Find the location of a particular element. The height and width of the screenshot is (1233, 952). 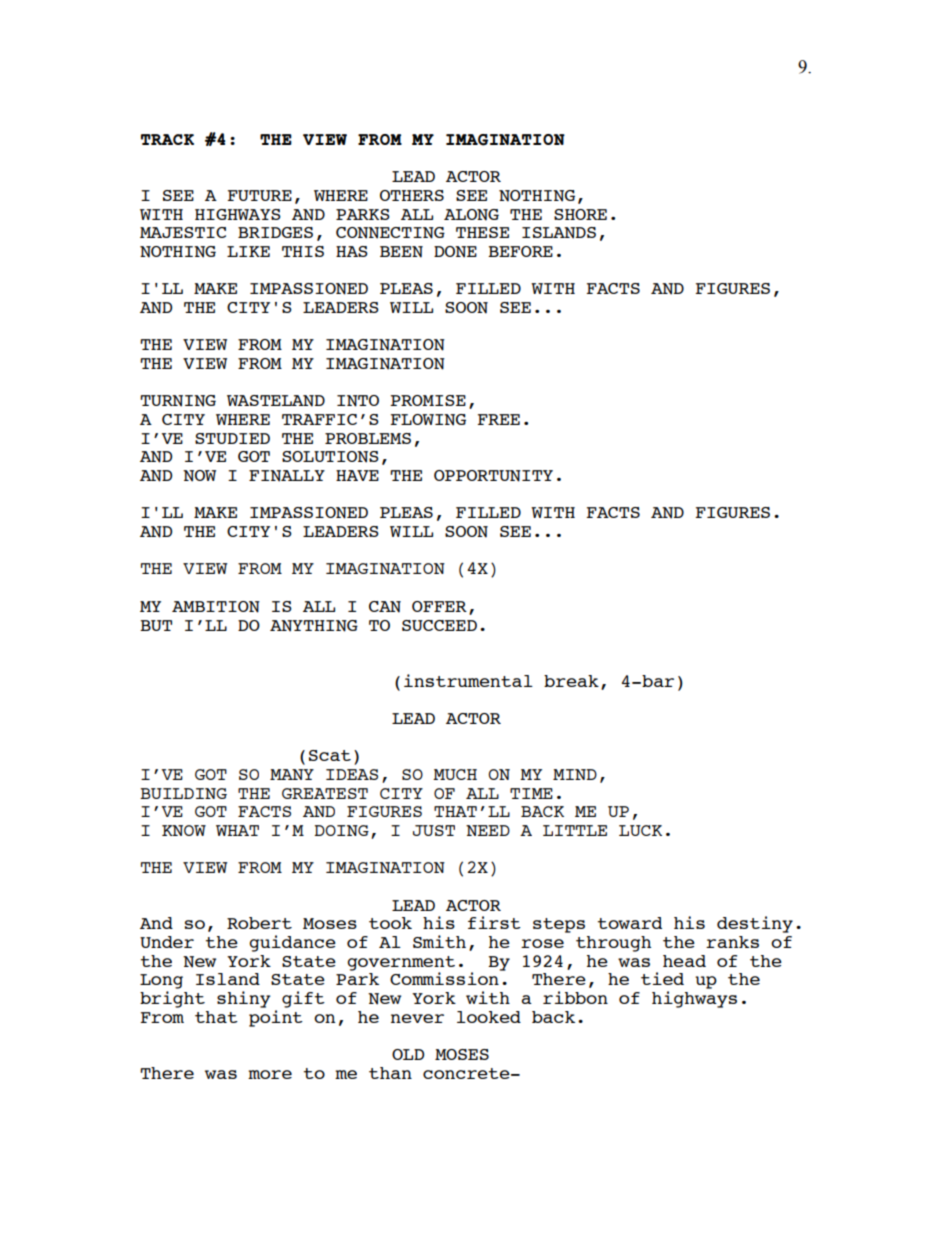

more is located at coordinates (270, 1074).
